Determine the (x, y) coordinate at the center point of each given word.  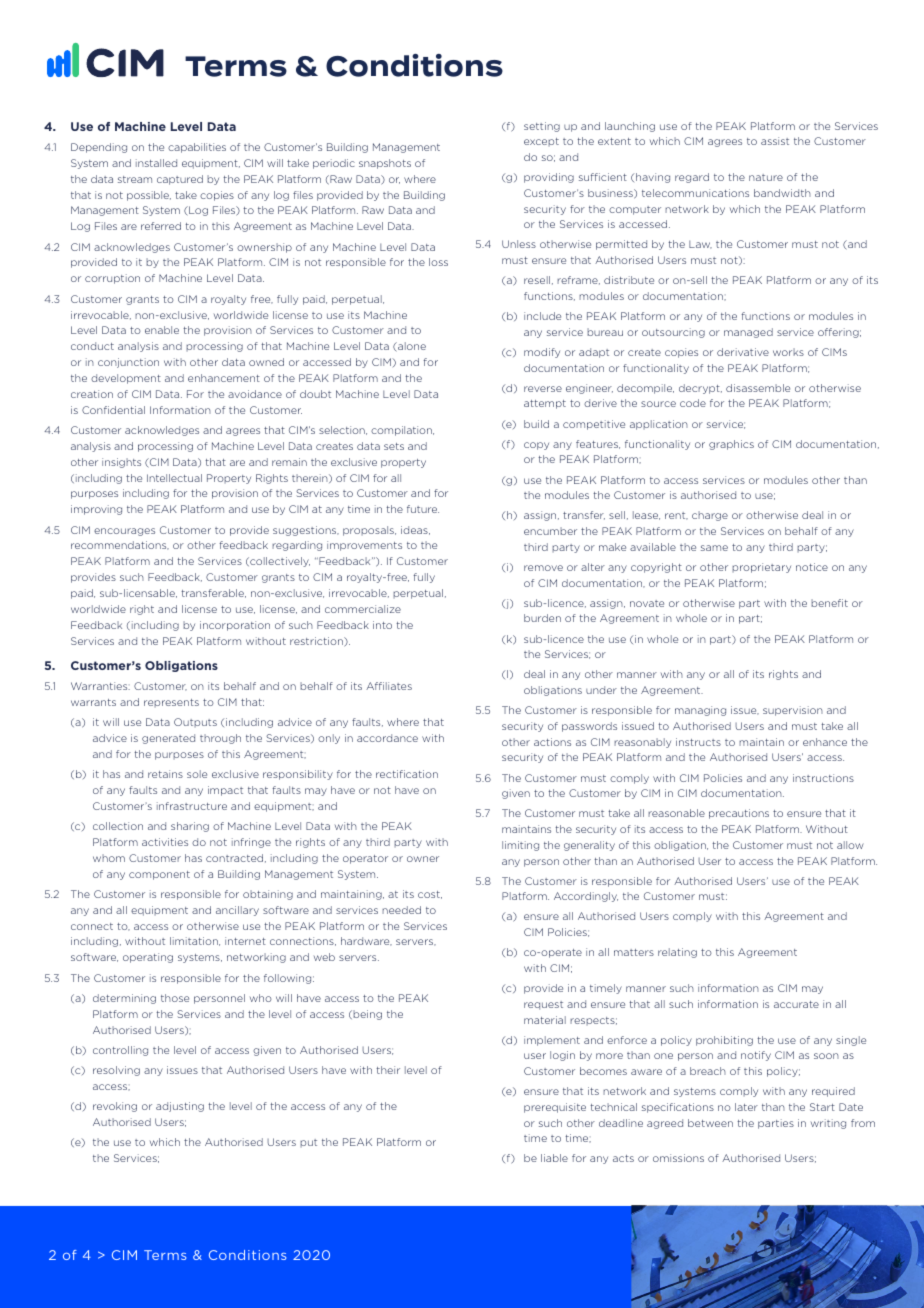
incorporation (235, 626)
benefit (829, 603)
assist (775, 141)
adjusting (180, 1107)
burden (542, 618)
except (541, 142)
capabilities (197, 148)
